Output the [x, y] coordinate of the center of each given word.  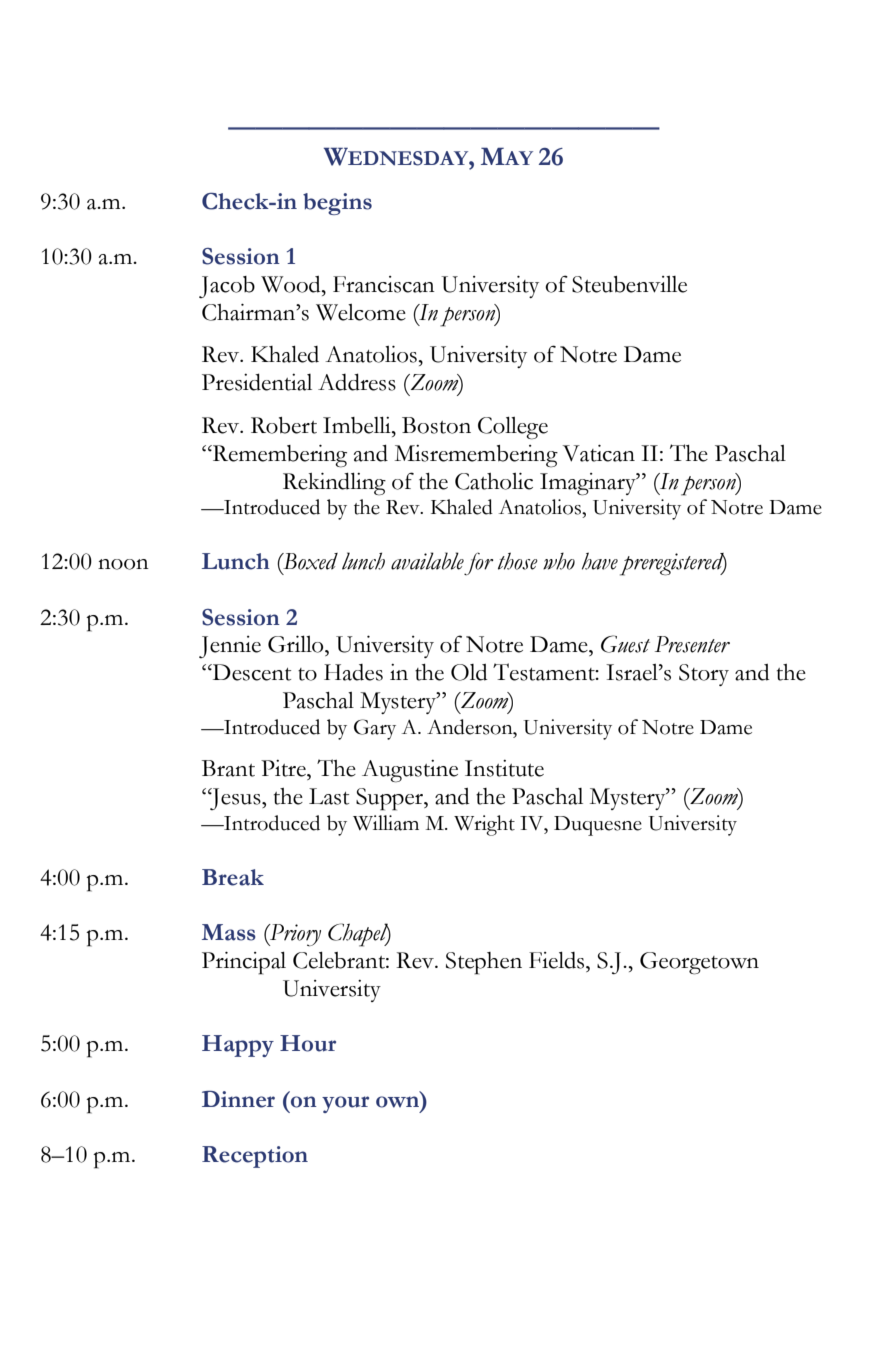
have [600, 561]
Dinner [238, 1099]
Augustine [410, 771]
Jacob [227, 287]
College [513, 428]
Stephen [484, 963]
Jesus [235, 799]
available [427, 561]
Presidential [257, 382]
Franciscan [384, 284]
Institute [504, 768]
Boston [436, 425]
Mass [229, 932]
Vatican [599, 453]
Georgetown [699, 963]
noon [123, 564]
